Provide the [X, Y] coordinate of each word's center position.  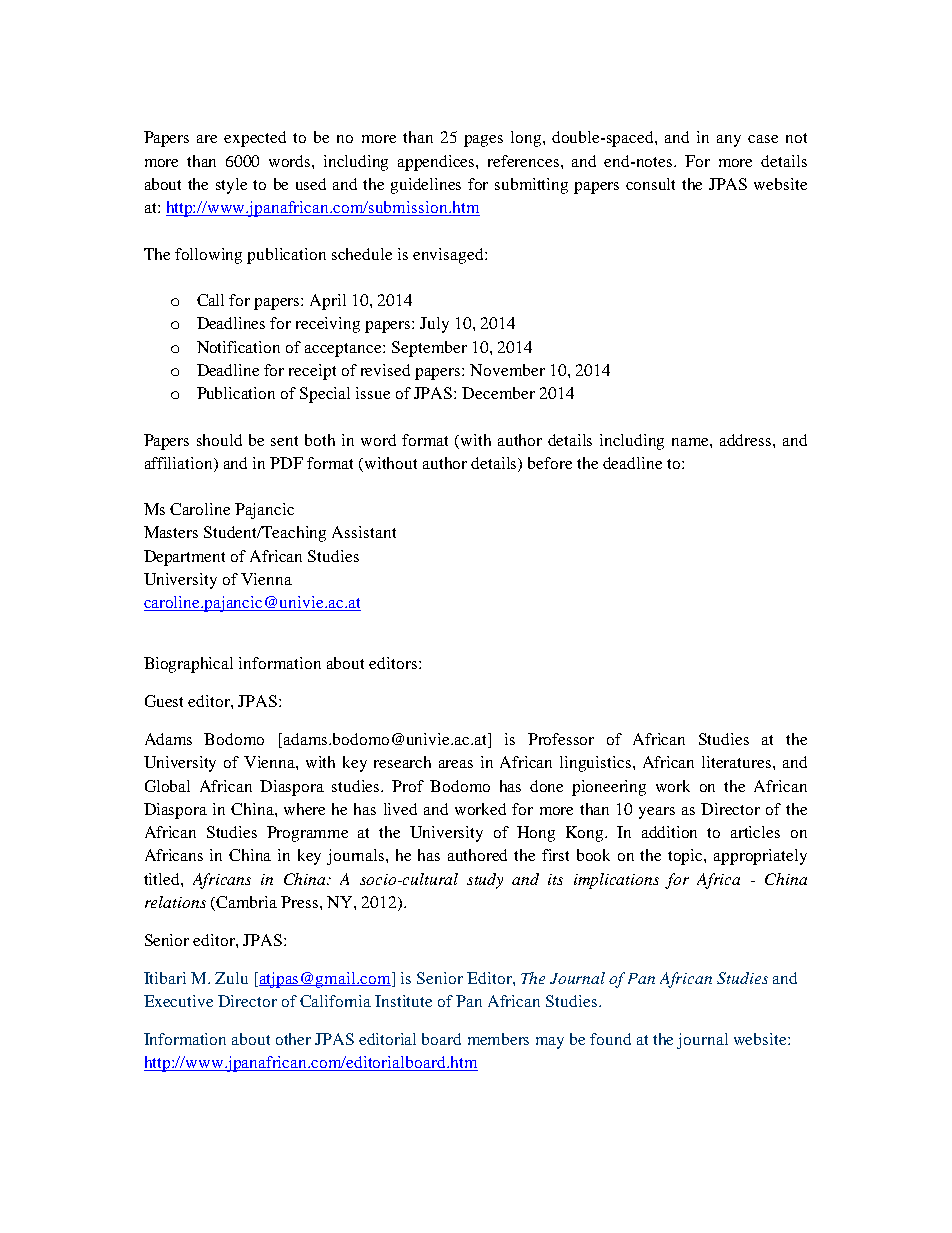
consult [650, 184]
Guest [164, 701]
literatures [738, 762]
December [498, 393]
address [747, 440]
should [219, 440]
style [231, 186]
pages [483, 141]
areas [456, 764]
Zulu [231, 978]
